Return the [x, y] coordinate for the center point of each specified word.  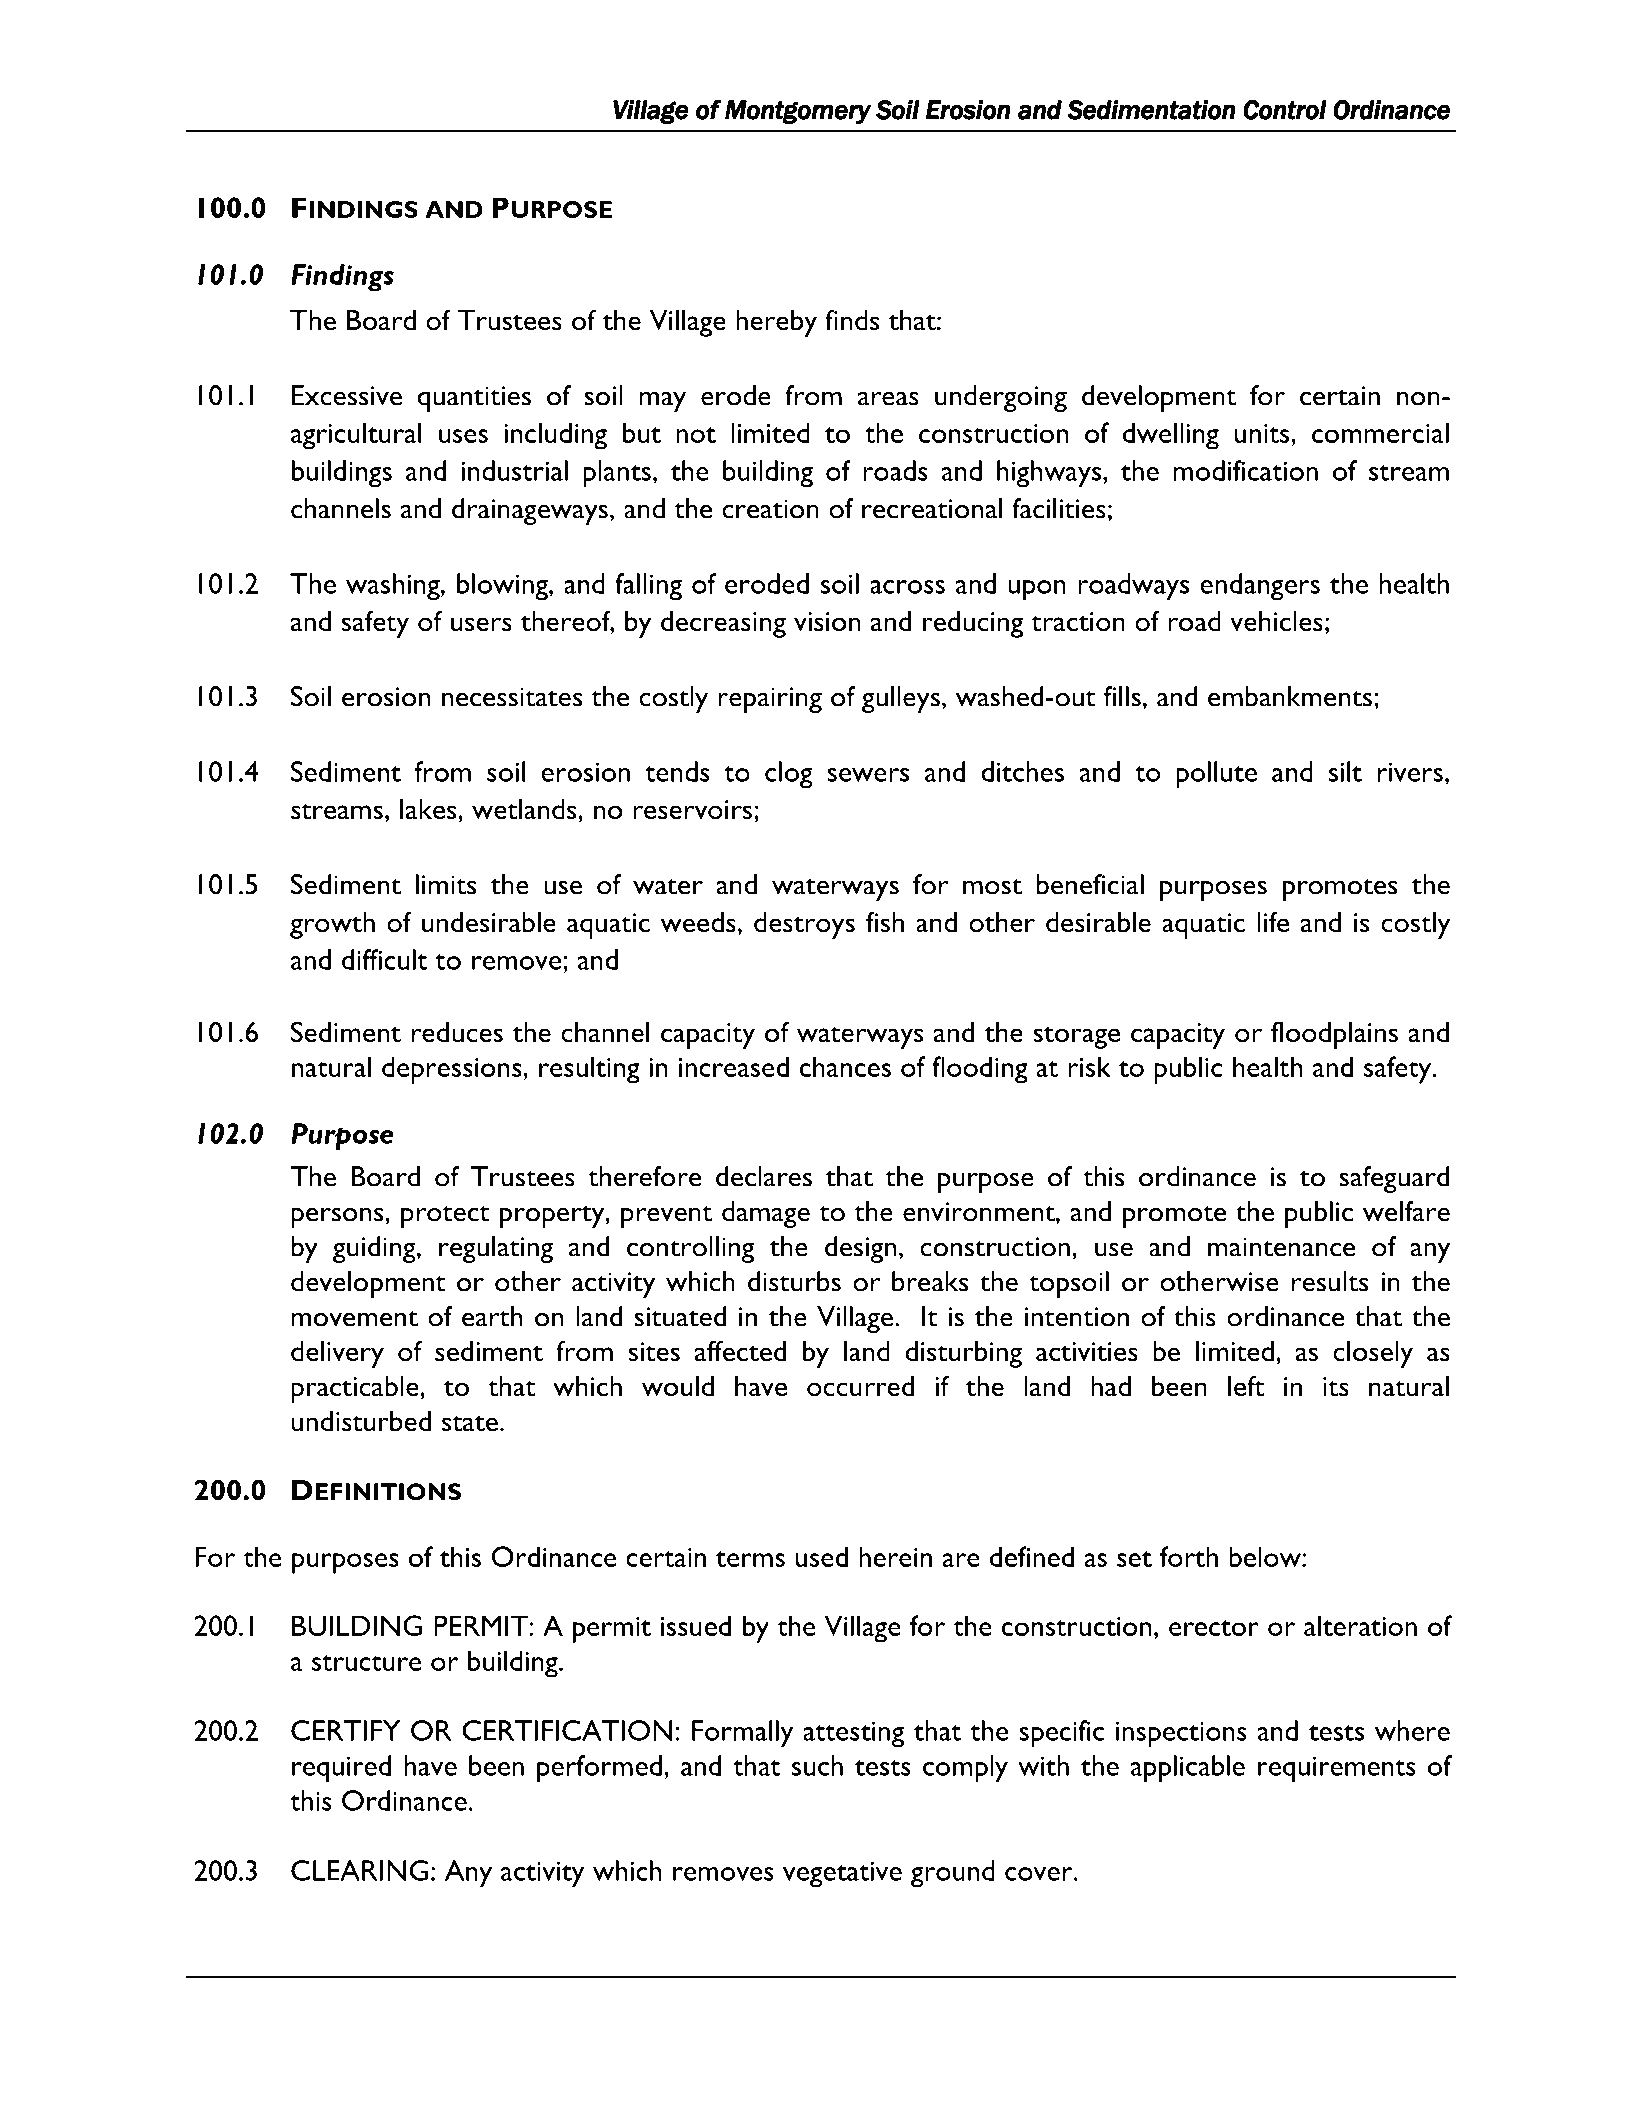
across [907, 587]
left [1246, 1386]
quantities [474, 399]
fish [885, 922]
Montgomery [798, 112]
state [470, 1423]
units [1263, 433]
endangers [1260, 587]
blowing [503, 586]
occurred [860, 1386]
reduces [457, 1032]
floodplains [1334, 1035]
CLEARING [359, 1870]
